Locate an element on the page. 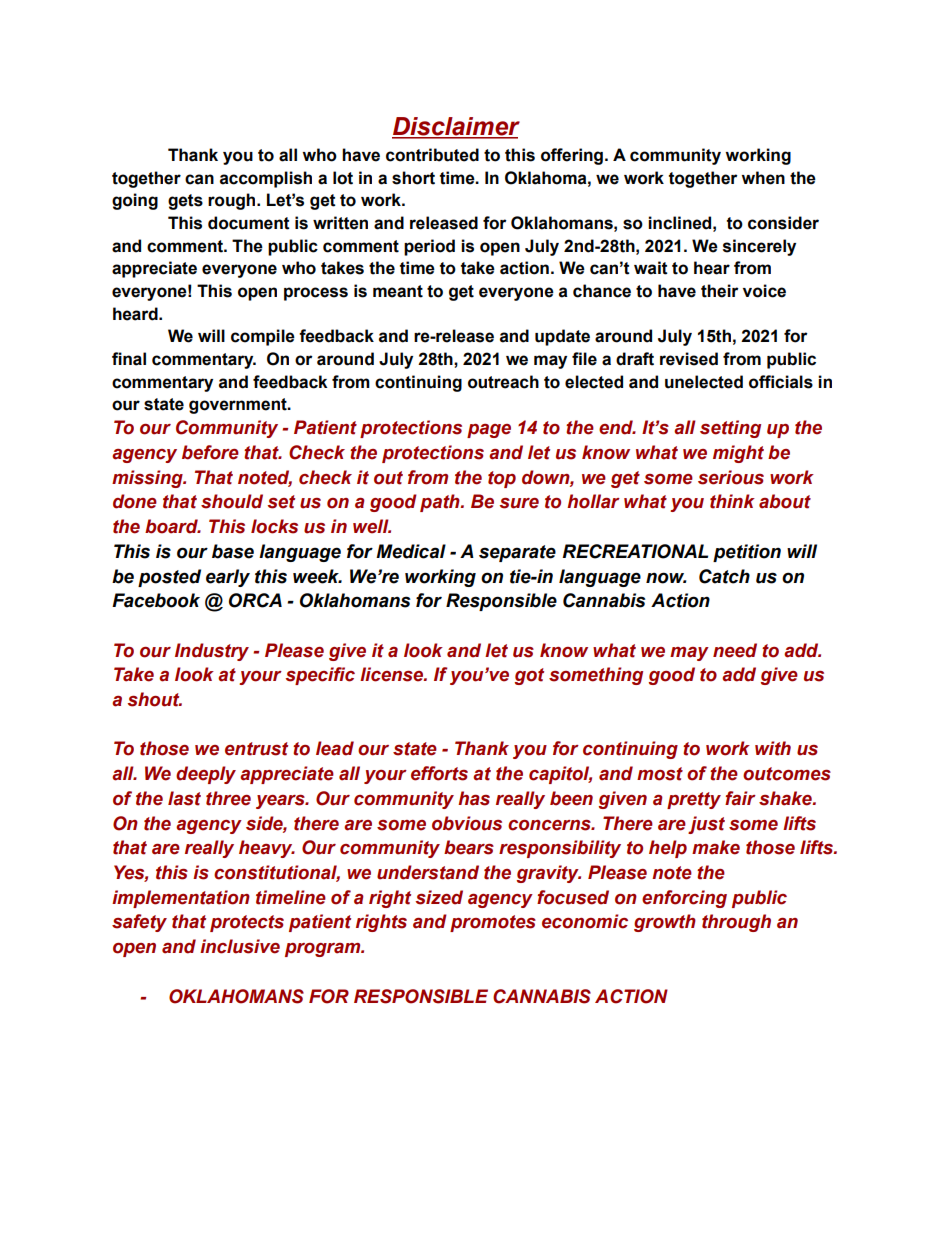 The height and width of the page is (1233, 952). deeply is located at coordinates (206, 775).
